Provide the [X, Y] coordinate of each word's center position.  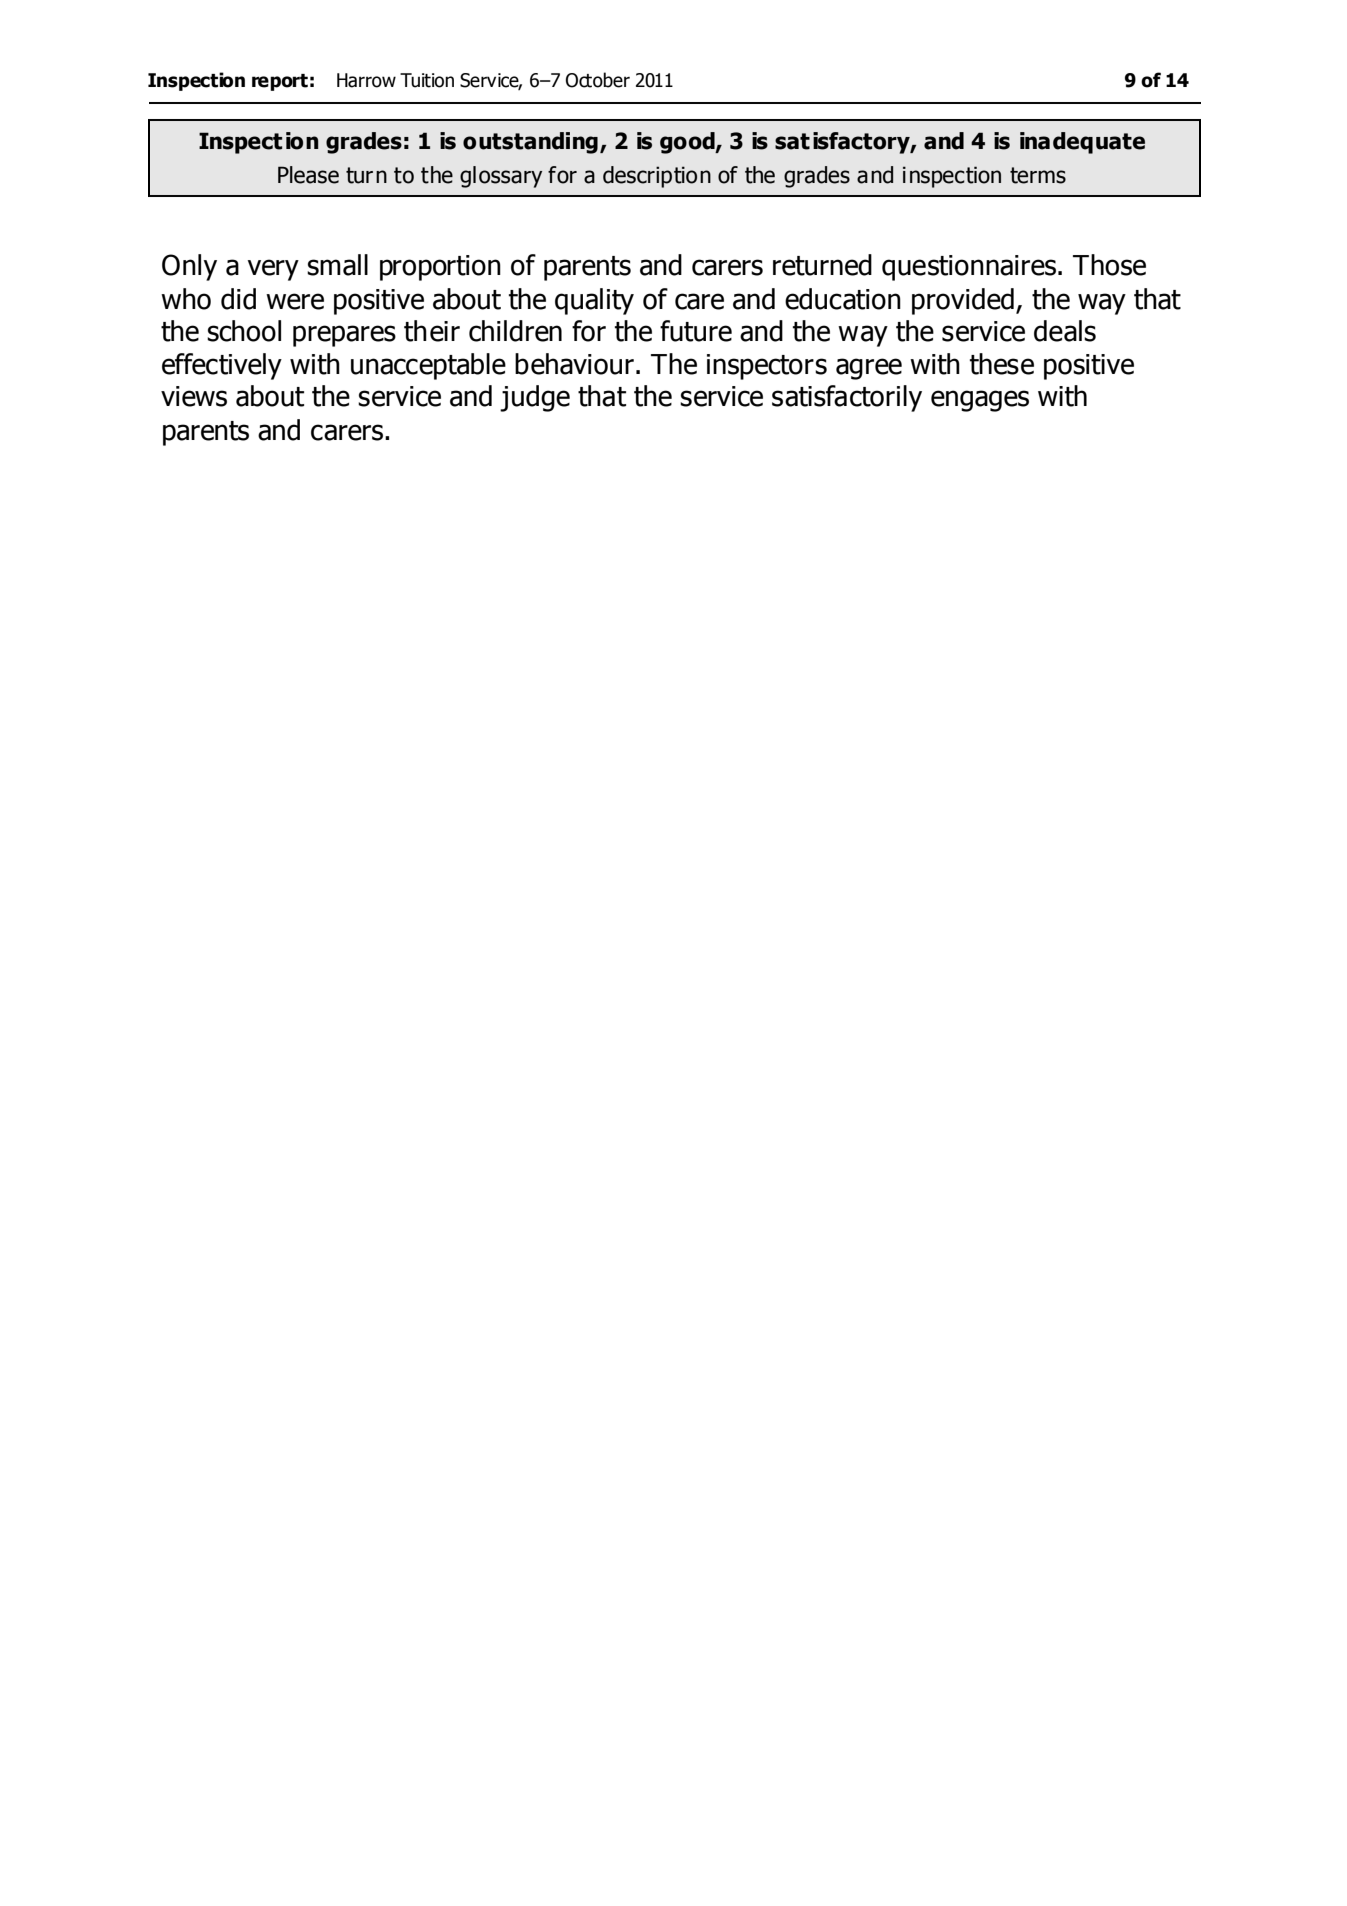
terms [1038, 175]
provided [963, 301]
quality [594, 301]
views [194, 396]
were [295, 301]
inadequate [1082, 143]
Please [308, 175]
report [280, 82]
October [598, 80]
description [657, 177]
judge [535, 398]
